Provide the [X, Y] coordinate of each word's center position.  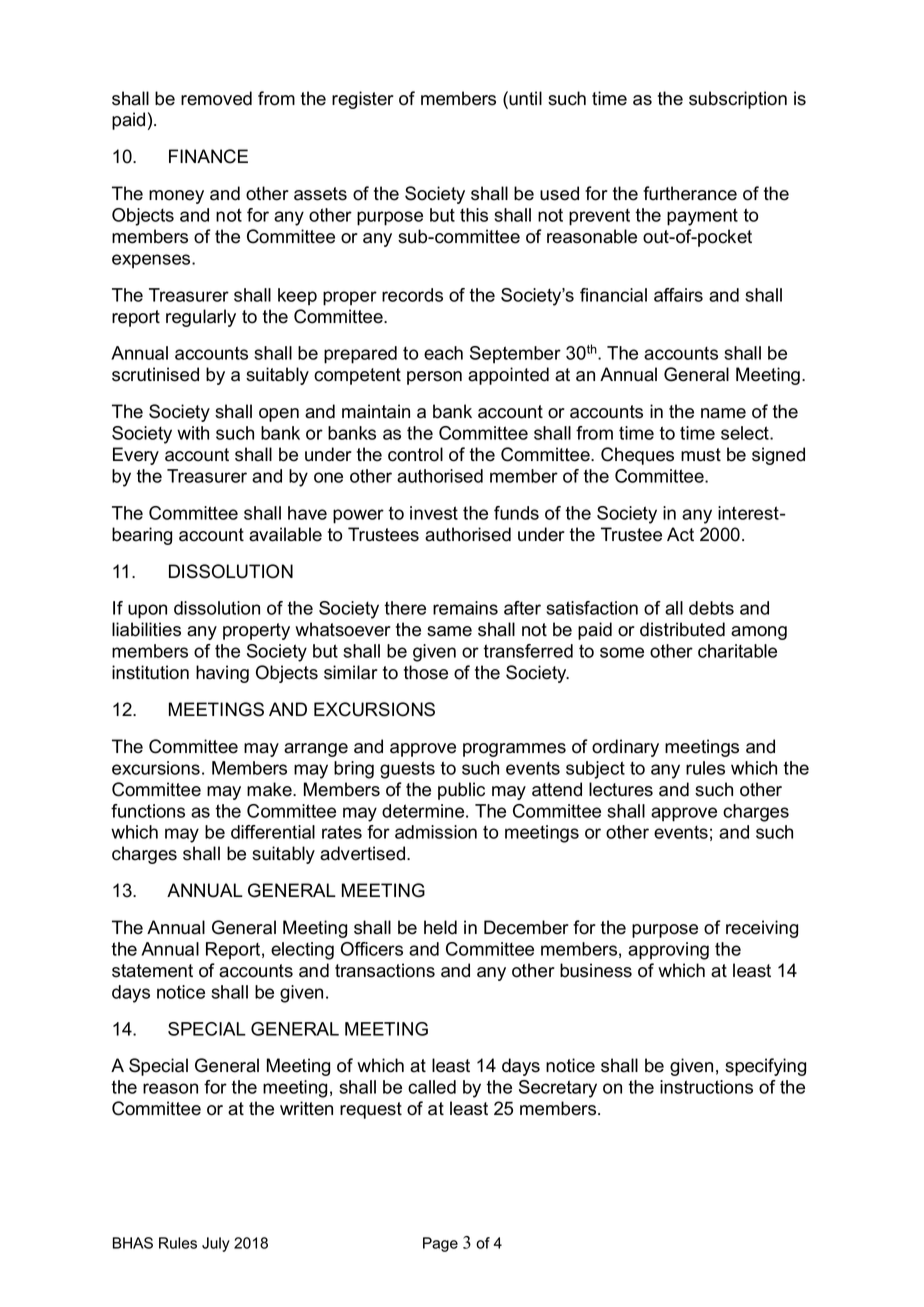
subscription [738, 100]
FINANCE [208, 156]
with [193, 433]
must [701, 455]
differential [273, 832]
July [216, 1244]
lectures [621, 789]
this [474, 215]
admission [436, 832]
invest [434, 513]
